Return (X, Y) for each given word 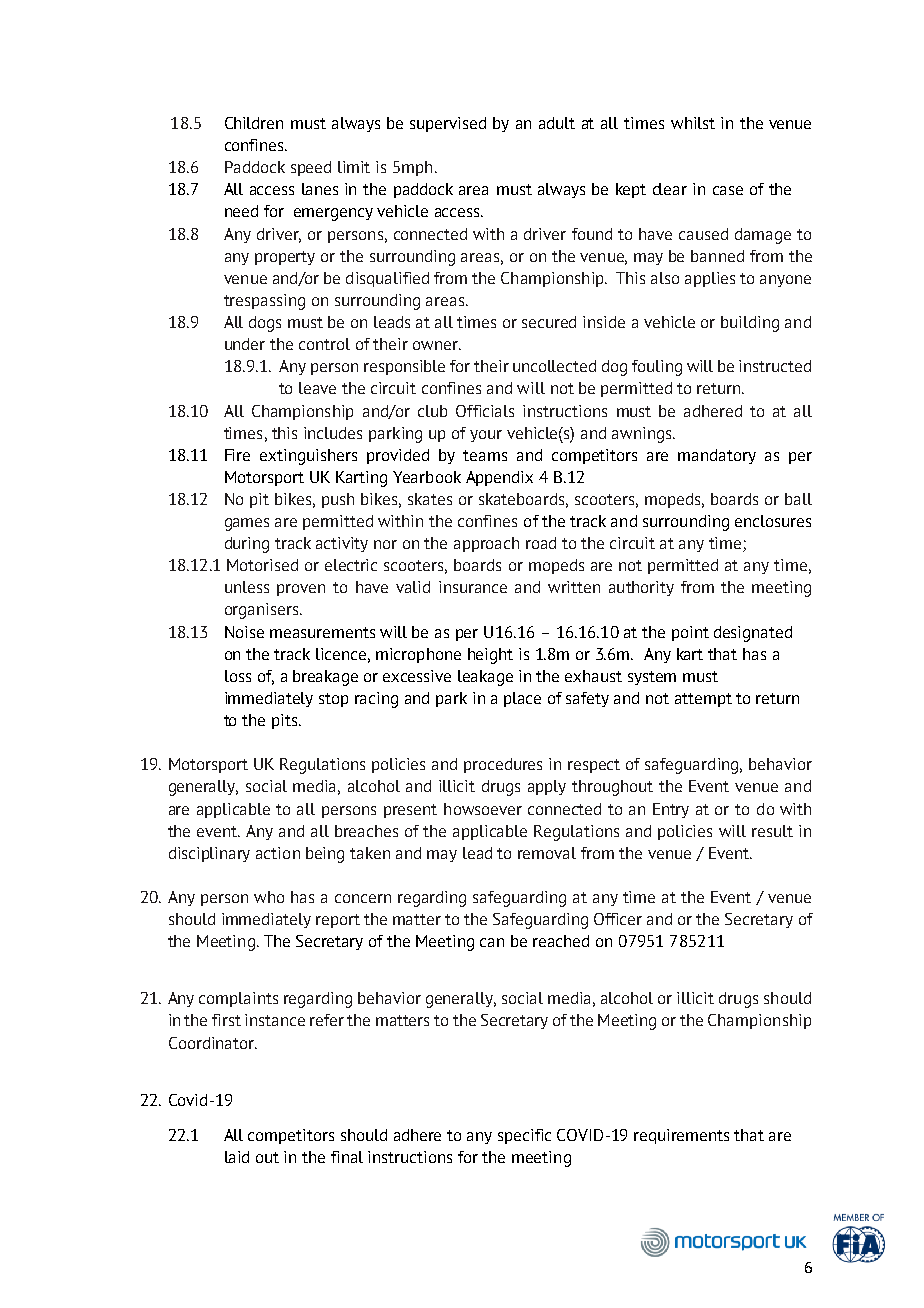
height (490, 656)
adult (557, 123)
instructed (775, 366)
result (772, 831)
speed (311, 168)
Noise (244, 632)
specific (524, 1136)
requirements (681, 1136)
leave (317, 388)
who (269, 897)
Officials (485, 411)
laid (237, 1157)
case (728, 190)
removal (547, 853)
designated (753, 634)
